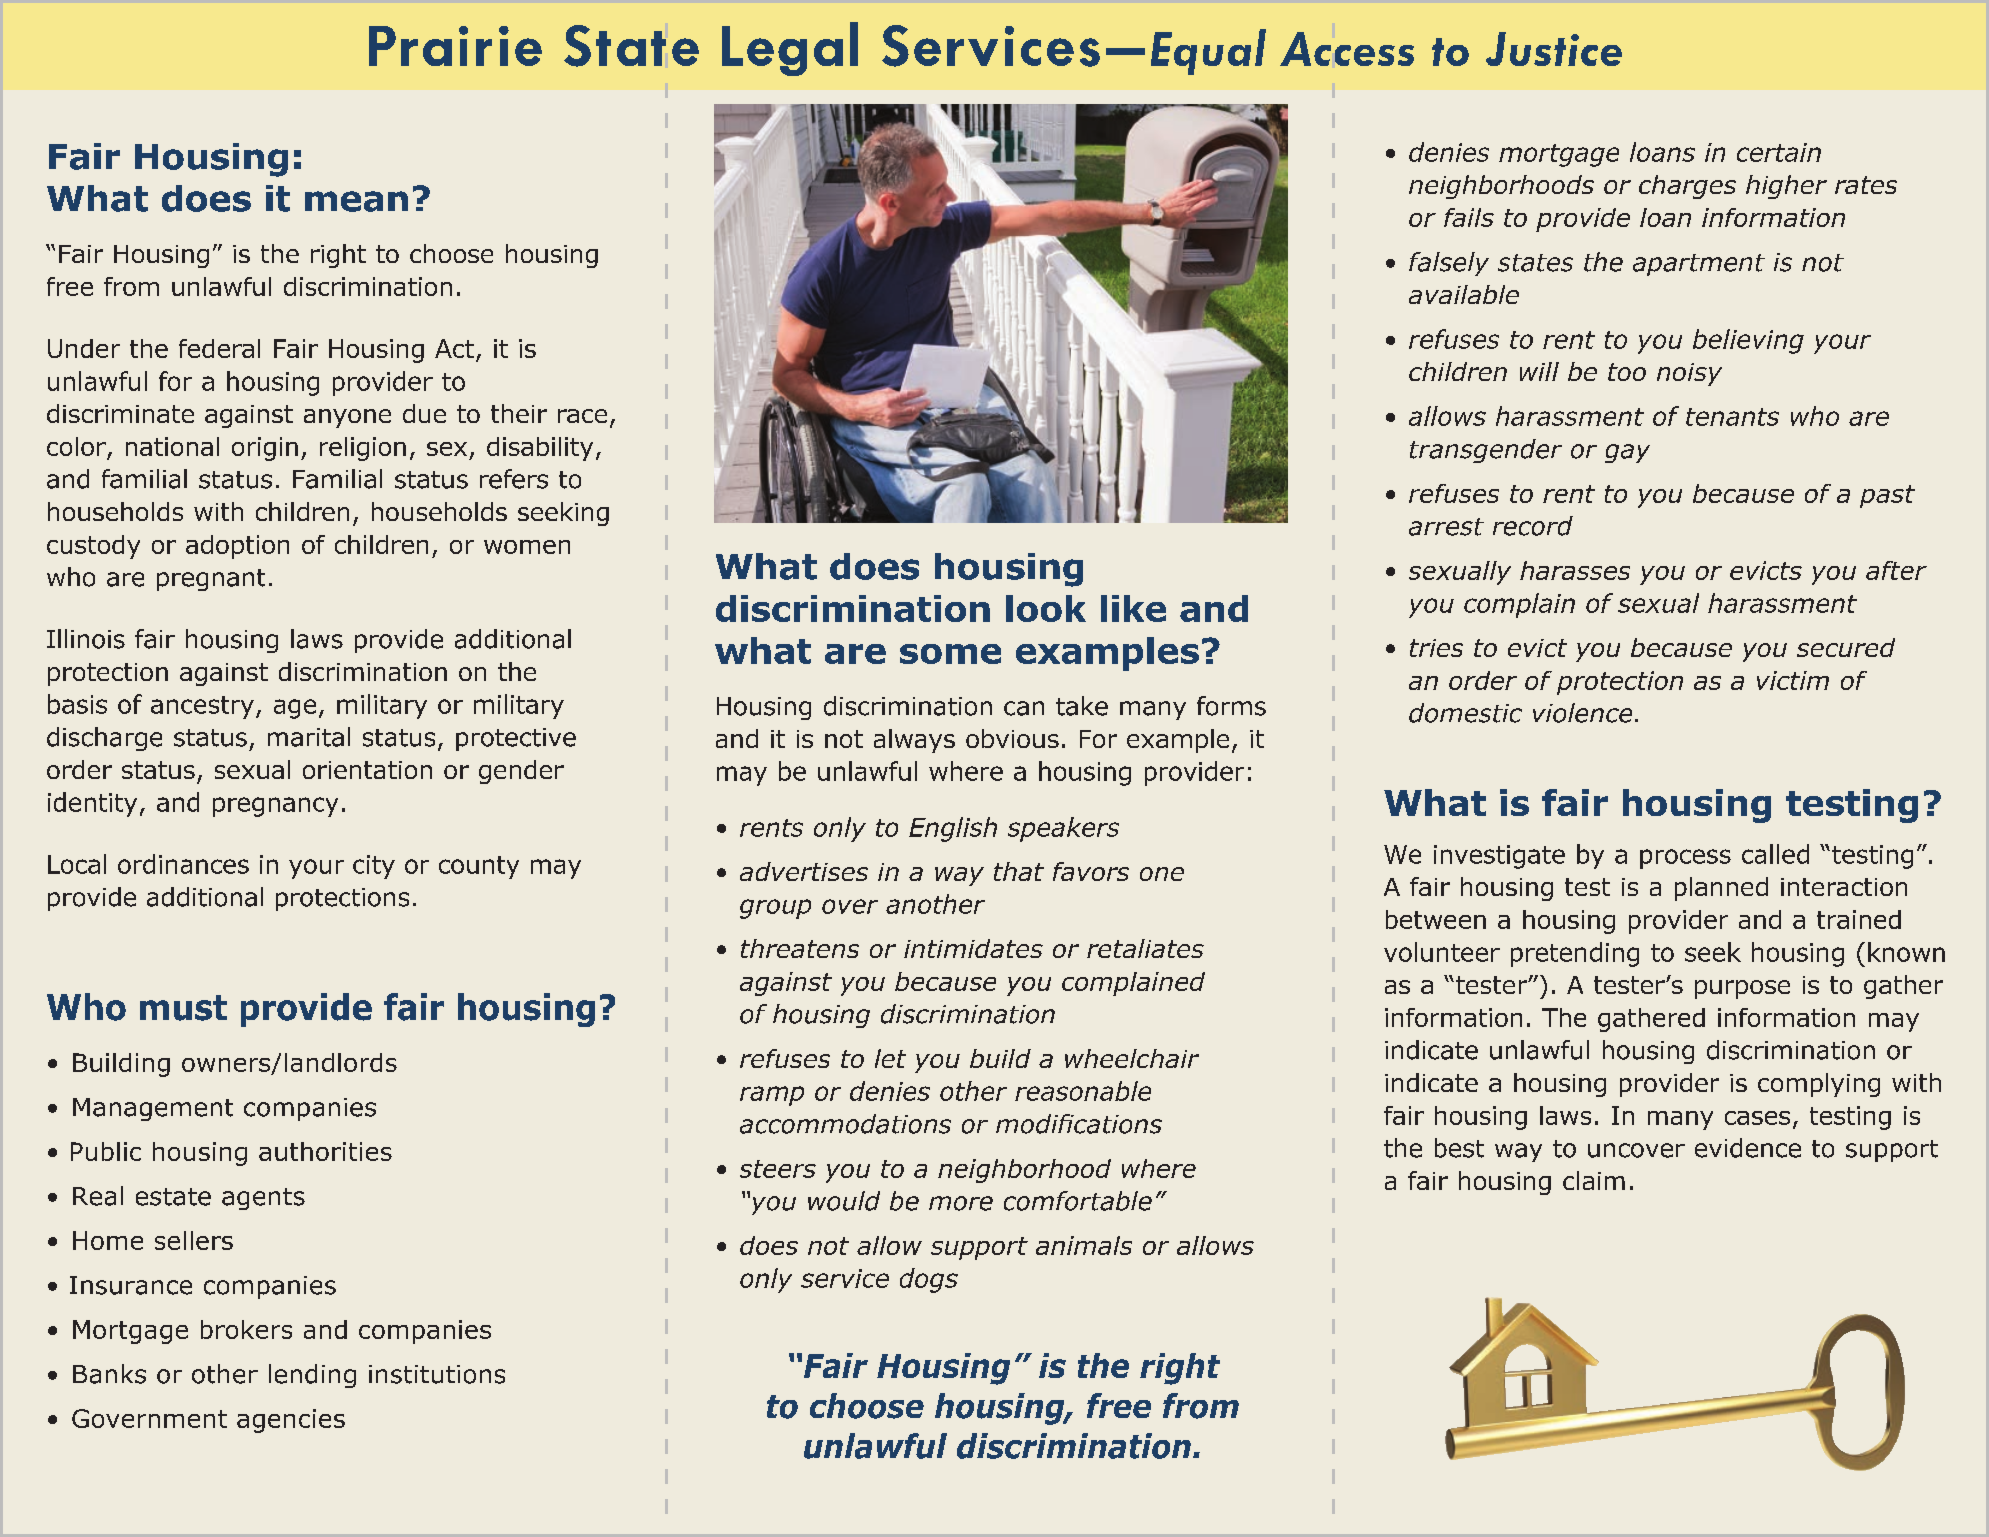  Describe the element at coordinates (455, 46) in the screenshot. I see `Prairie` at that location.
